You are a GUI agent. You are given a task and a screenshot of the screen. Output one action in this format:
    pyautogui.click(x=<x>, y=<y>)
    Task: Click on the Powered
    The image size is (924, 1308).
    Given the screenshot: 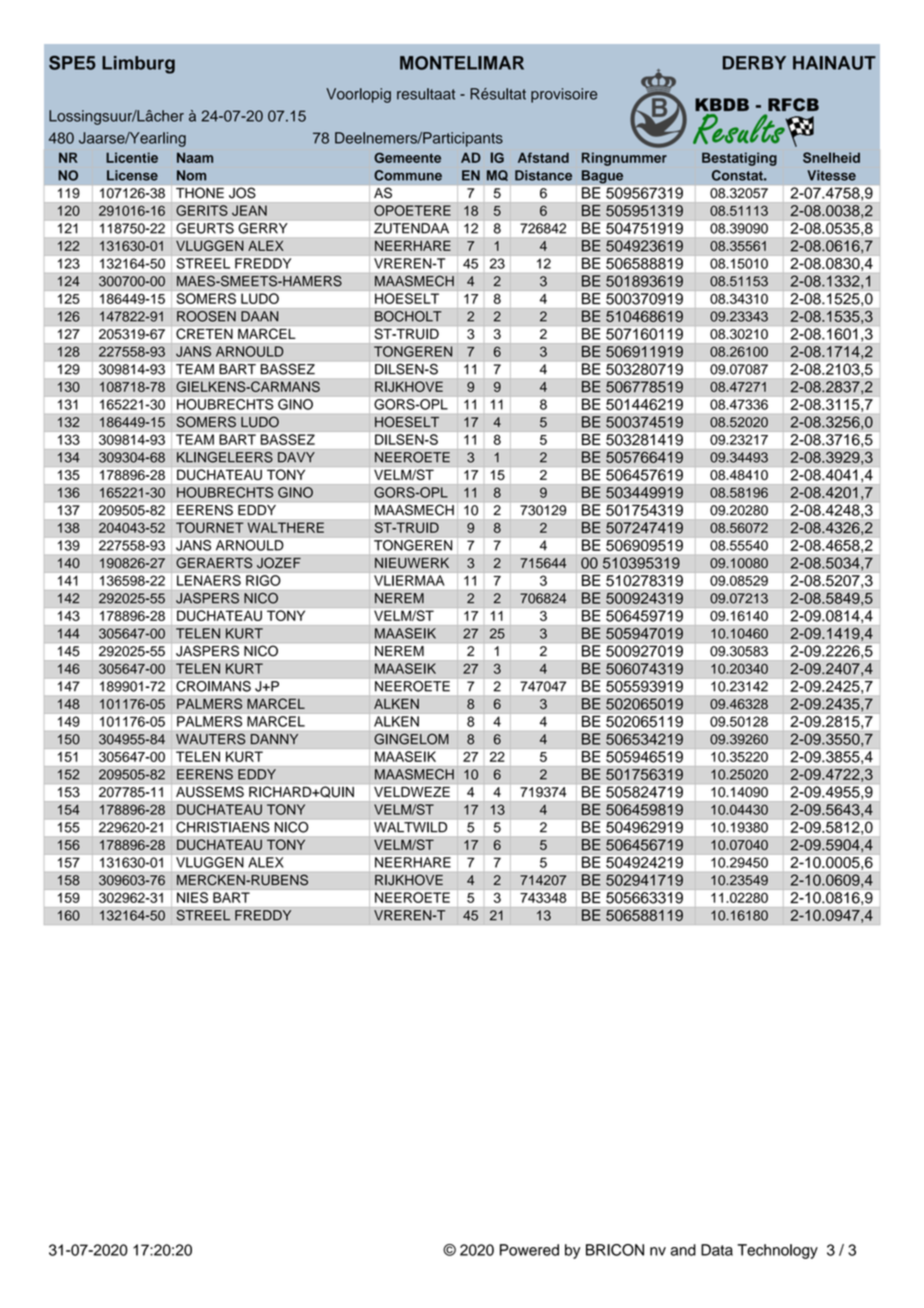 What is the action you would take?
    pyautogui.click(x=529, y=1250)
